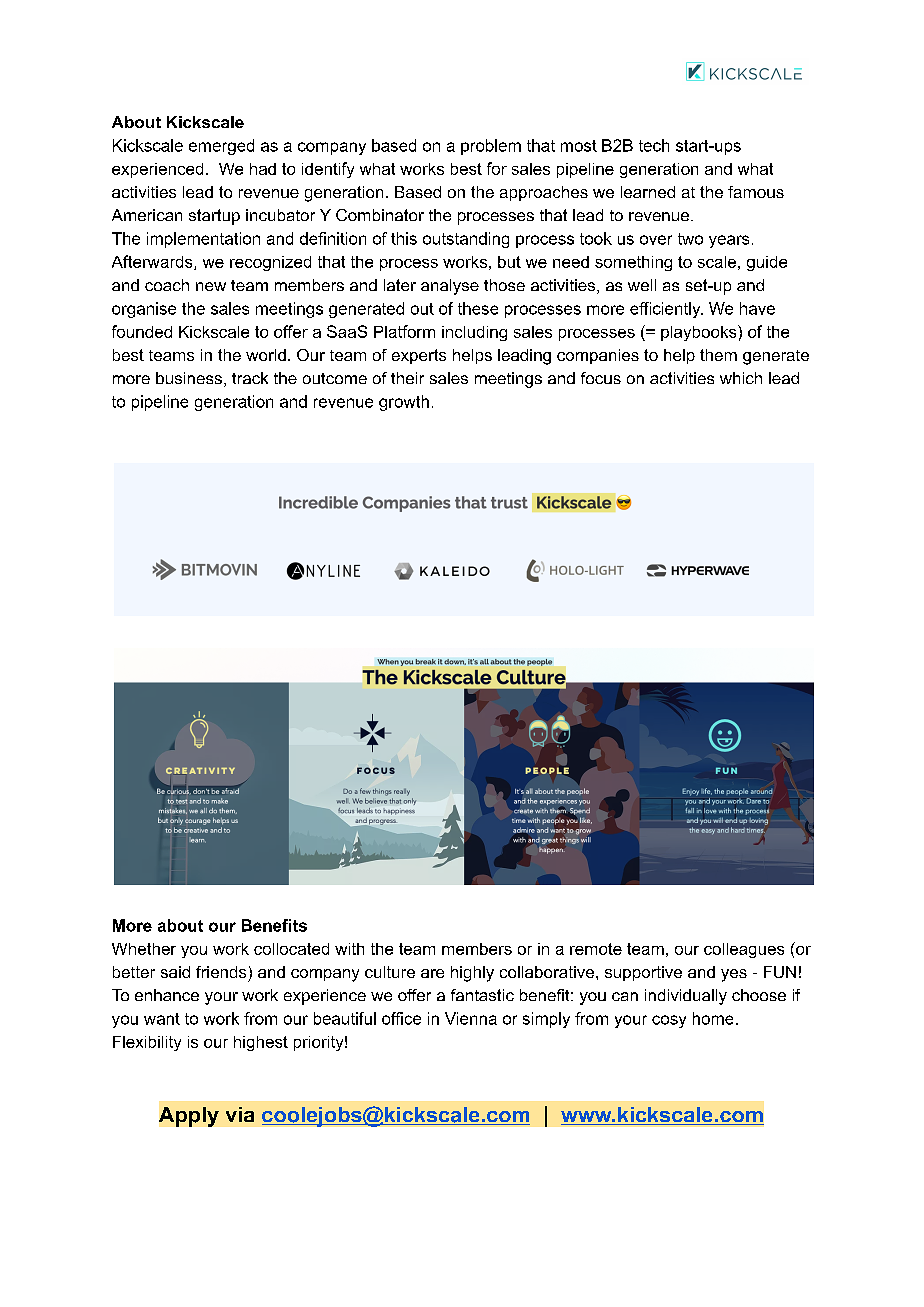  What do you see at coordinates (756, 192) in the screenshot?
I see `famous` at bounding box center [756, 192].
